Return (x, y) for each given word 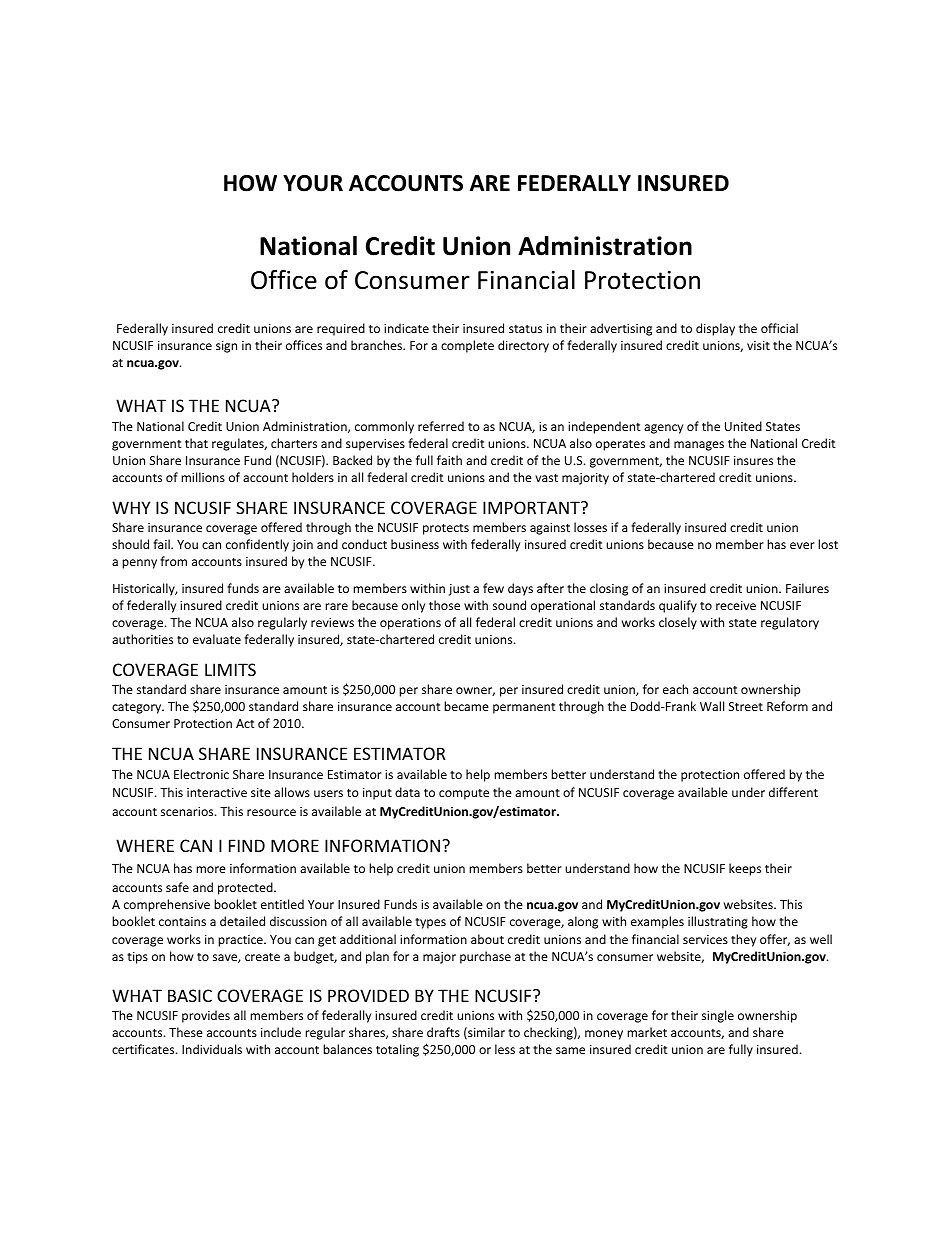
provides (206, 1016)
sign (226, 347)
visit (758, 345)
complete (467, 346)
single (718, 1016)
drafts (443, 1032)
